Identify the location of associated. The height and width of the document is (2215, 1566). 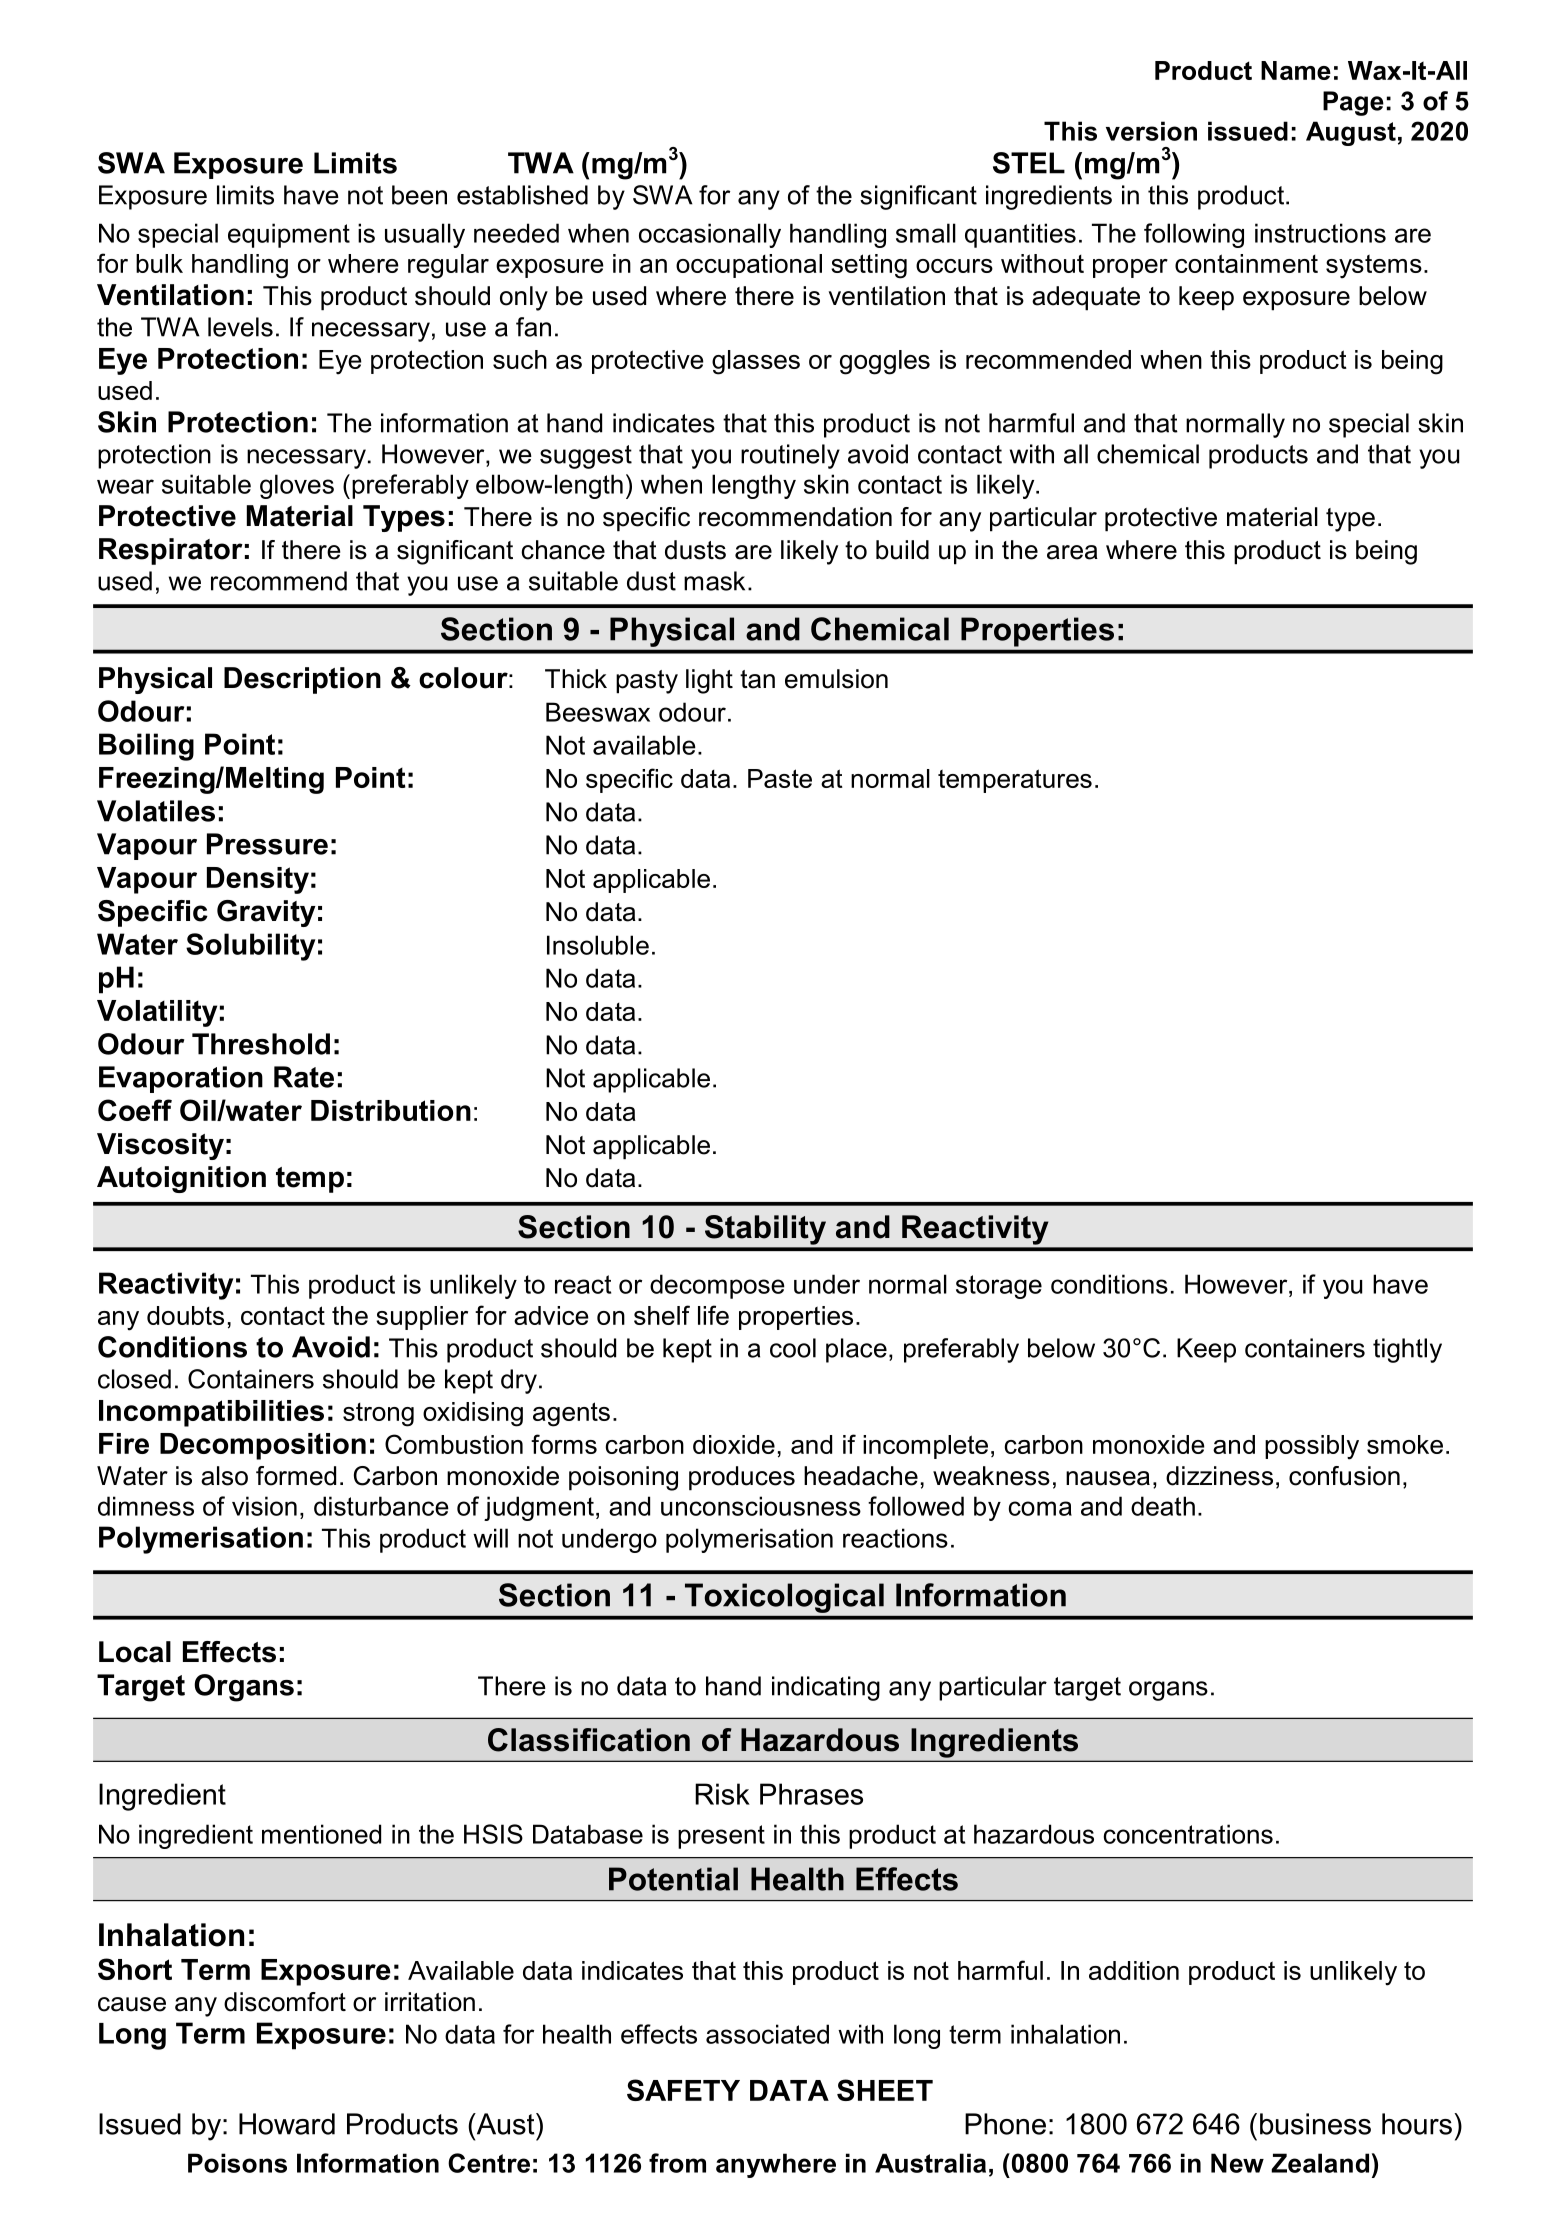
(767, 2034).
